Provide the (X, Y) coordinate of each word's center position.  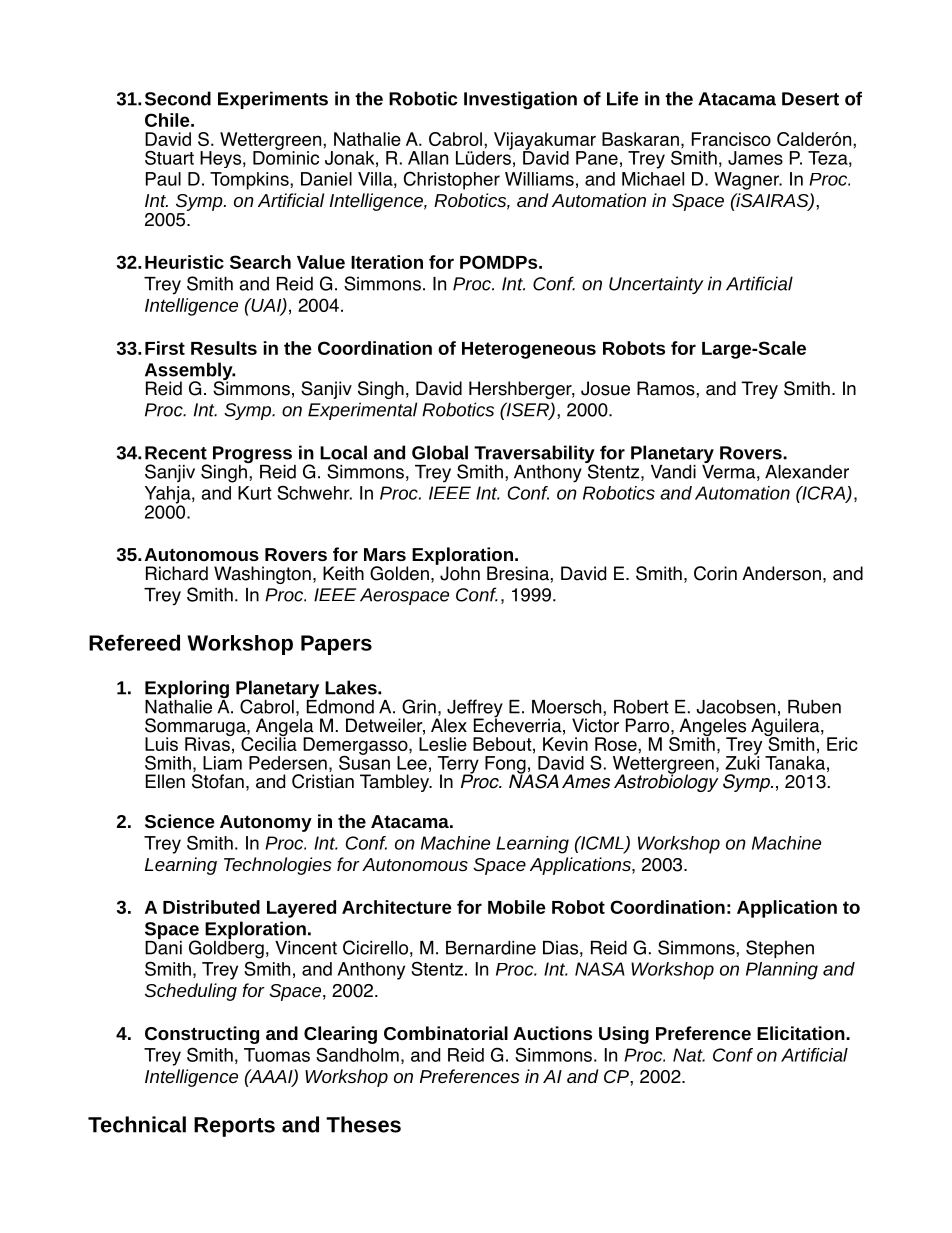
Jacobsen (736, 707)
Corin (715, 573)
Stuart (169, 157)
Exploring (187, 690)
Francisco (731, 139)
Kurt (255, 493)
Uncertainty (656, 285)
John (459, 572)
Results (224, 348)
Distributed (211, 907)
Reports (234, 1127)
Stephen (780, 949)
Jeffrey (474, 709)
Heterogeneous (529, 350)
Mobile (517, 907)
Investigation (520, 100)
